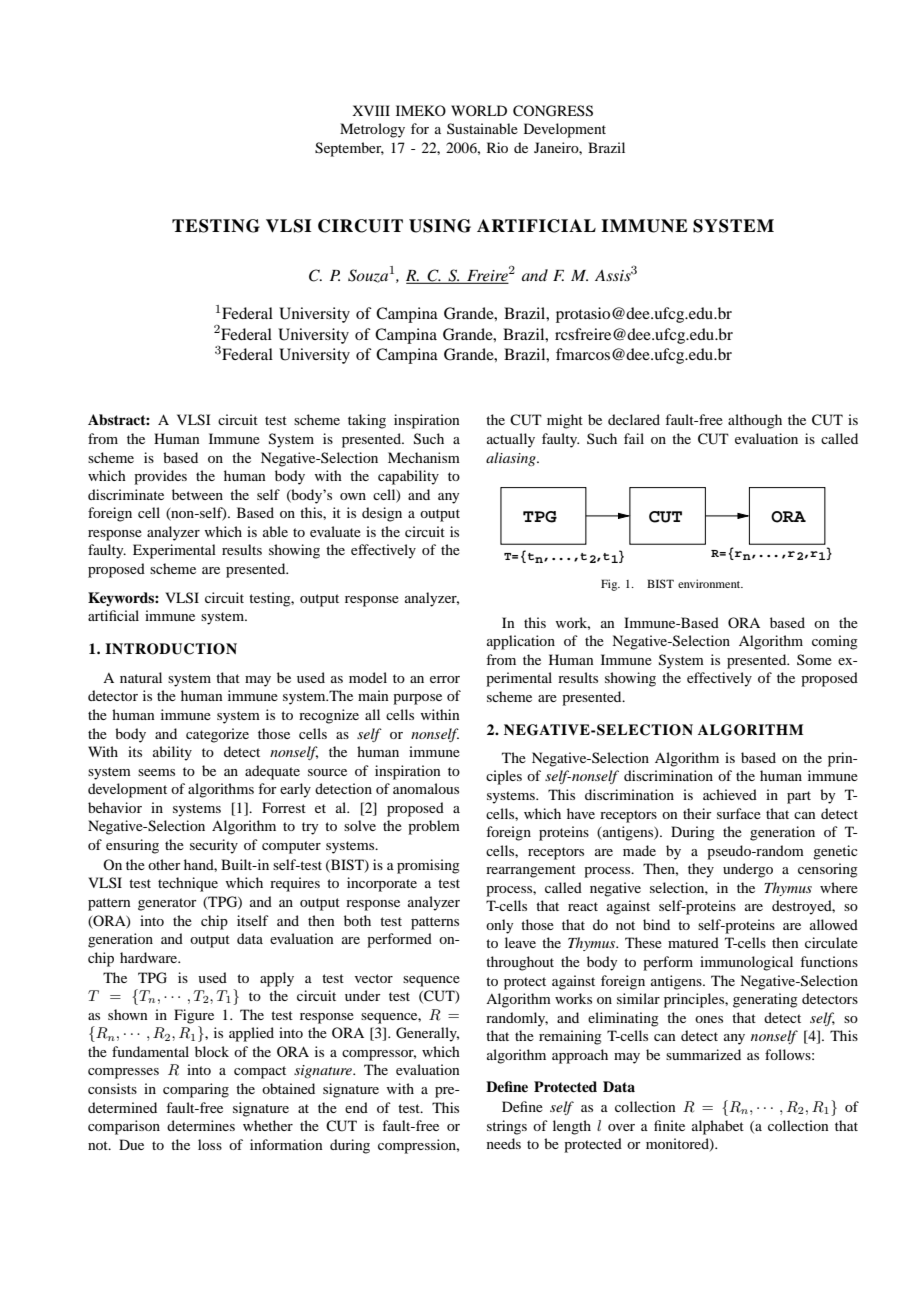 This screenshot has height=1308, width=924. Describe the element at coordinates (512, 459) in the screenshot. I see `aliasing` at that location.
